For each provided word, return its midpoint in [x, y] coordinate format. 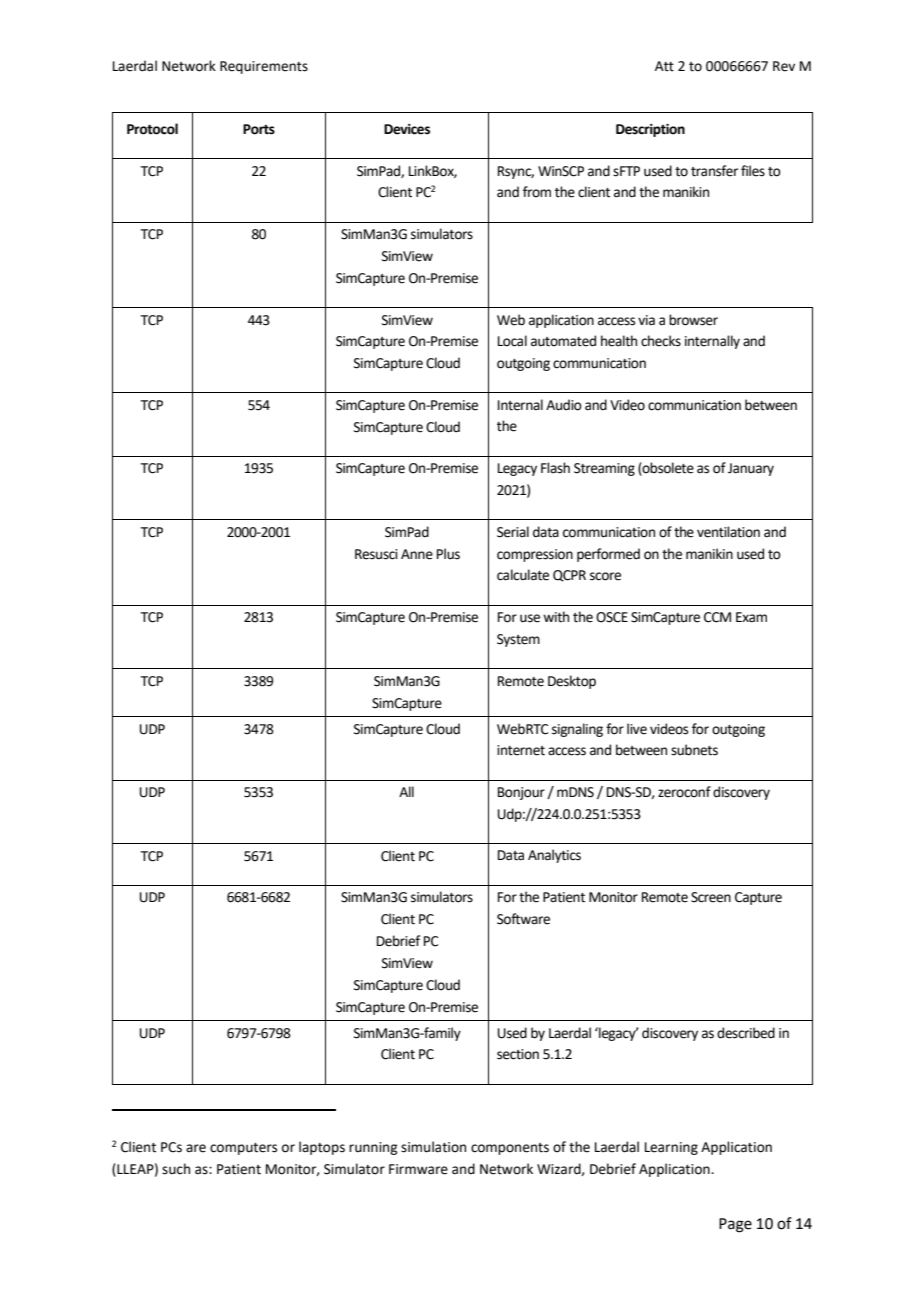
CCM [717, 617]
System [518, 640]
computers [243, 1149]
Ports [259, 129]
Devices [407, 129]
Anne [417, 554]
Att [664, 66]
